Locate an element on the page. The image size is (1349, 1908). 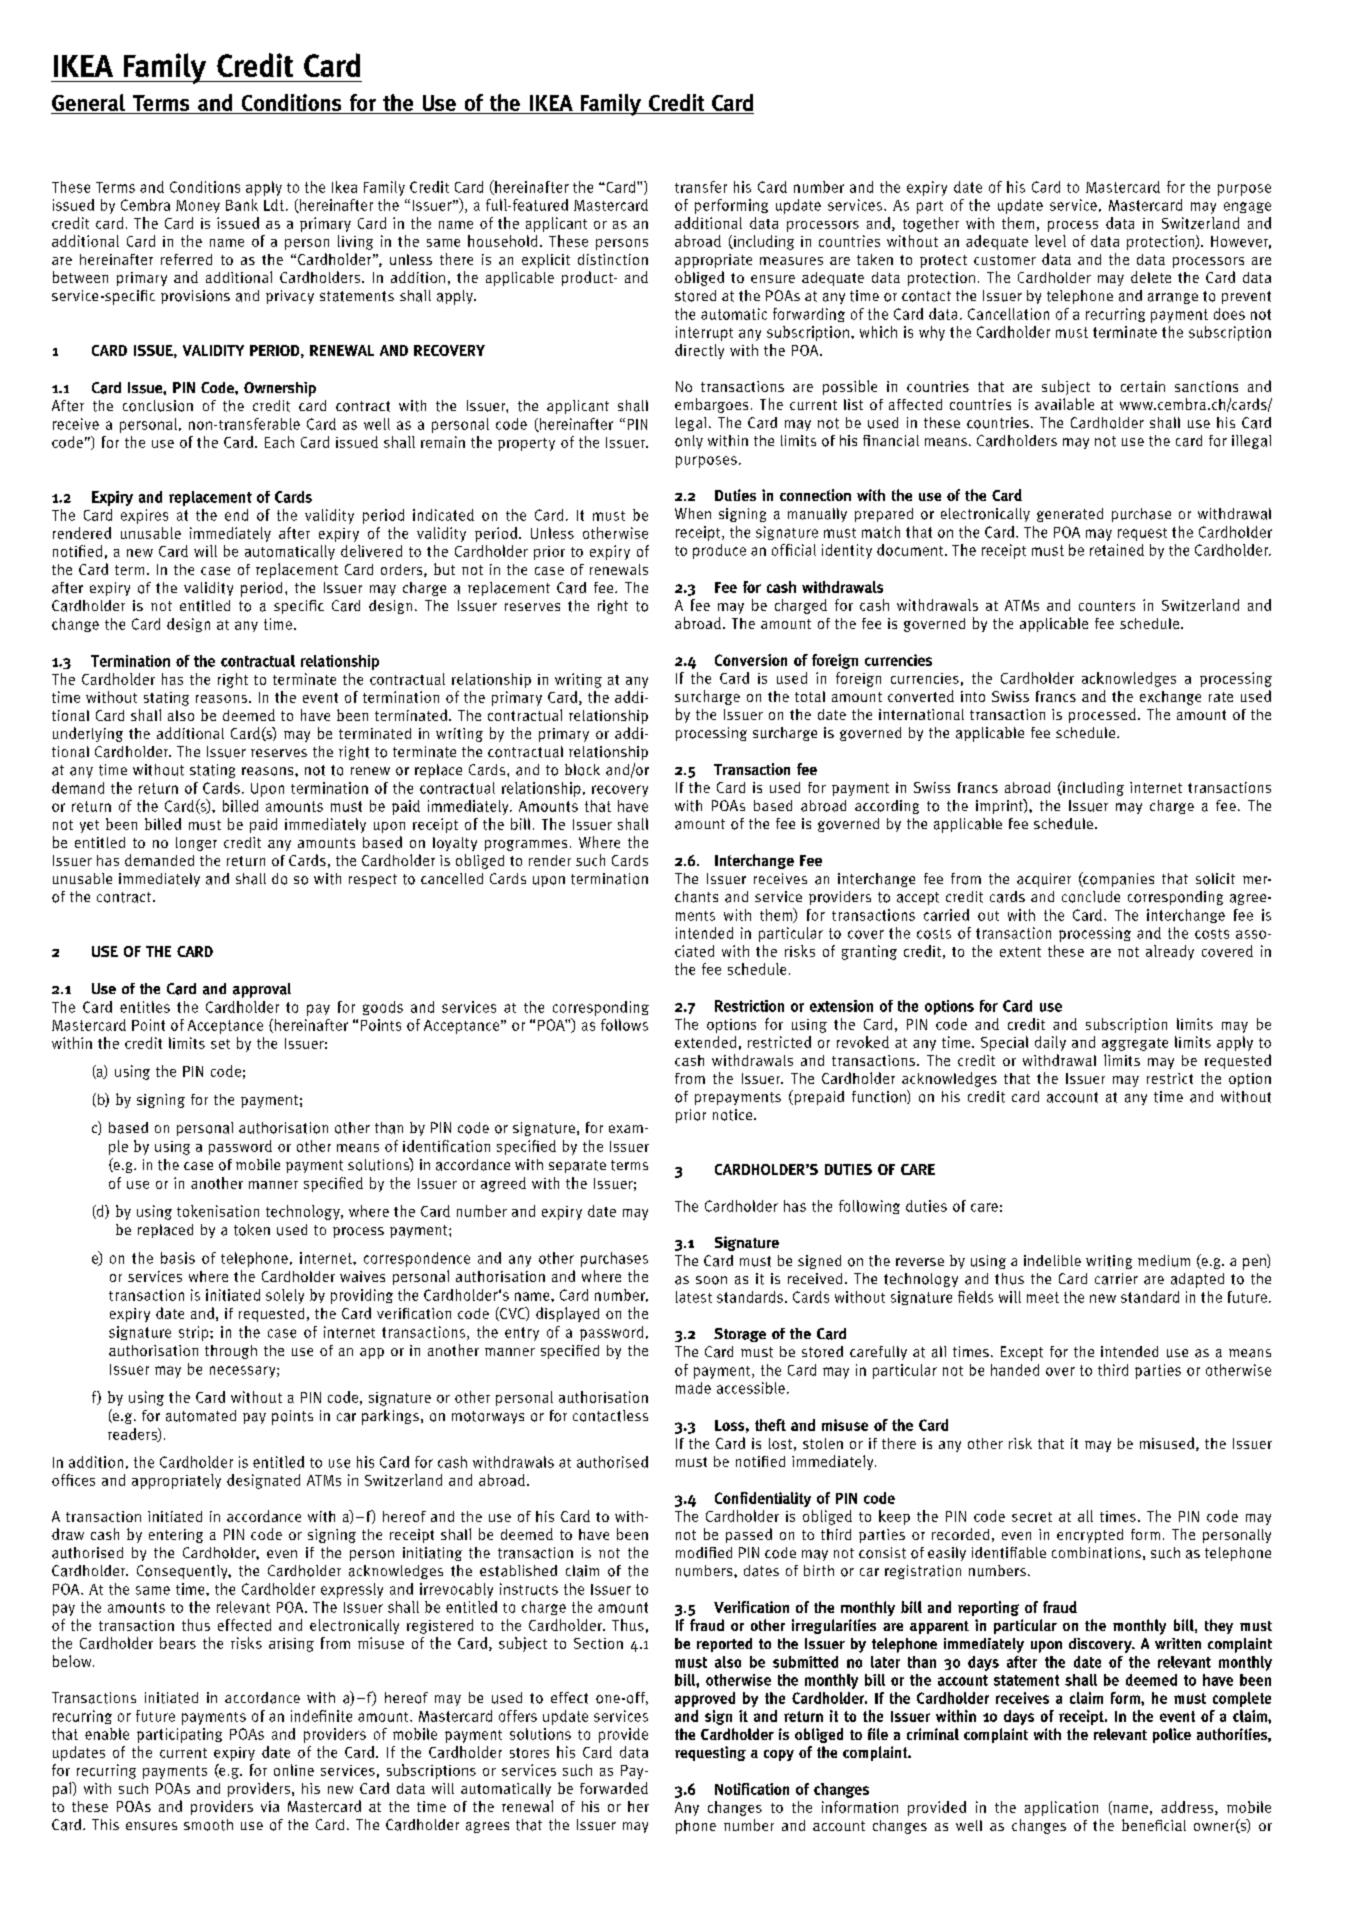
underlying is located at coordinates (88, 734).
